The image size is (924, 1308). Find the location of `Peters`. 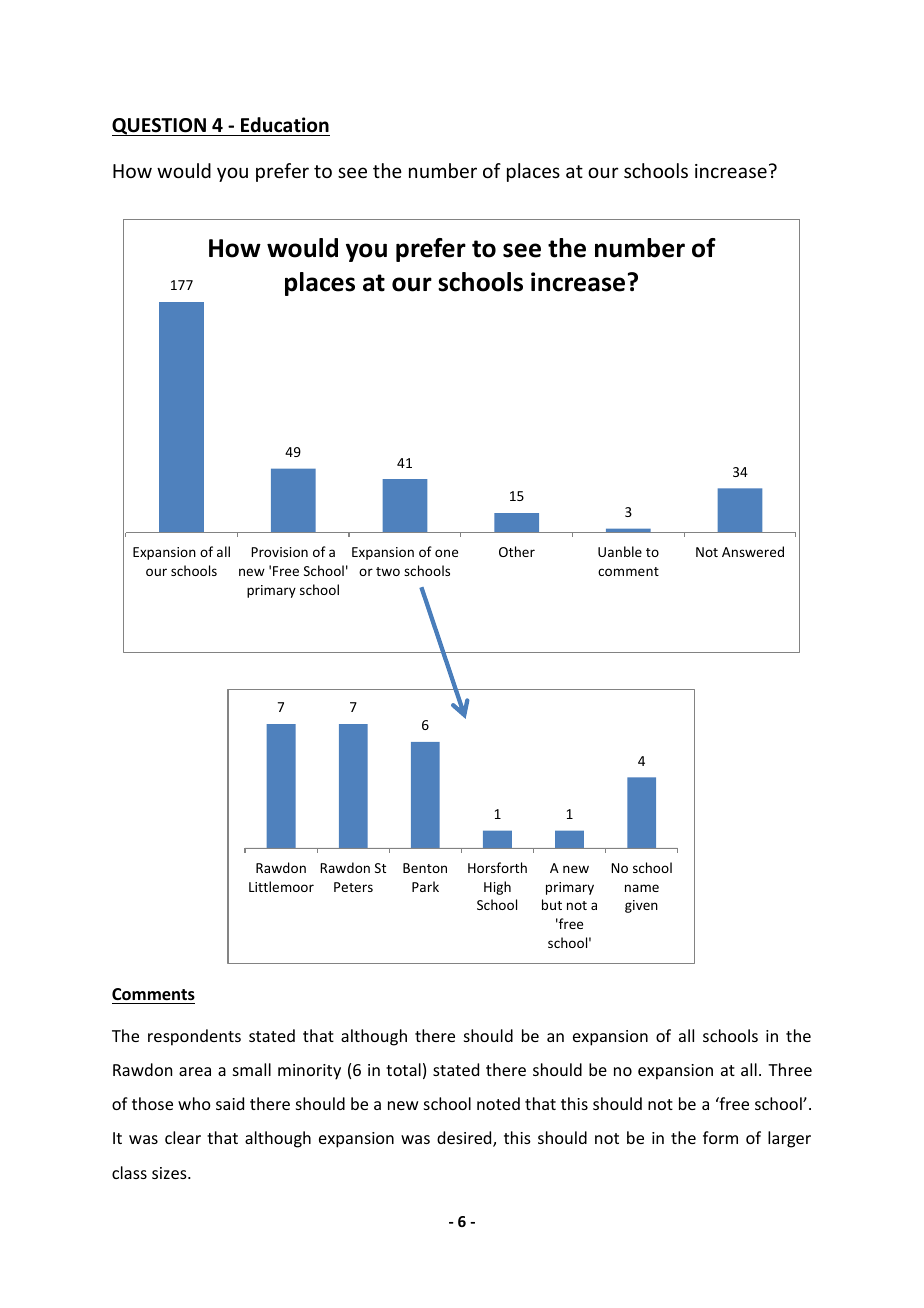

Peters is located at coordinates (353, 887).
